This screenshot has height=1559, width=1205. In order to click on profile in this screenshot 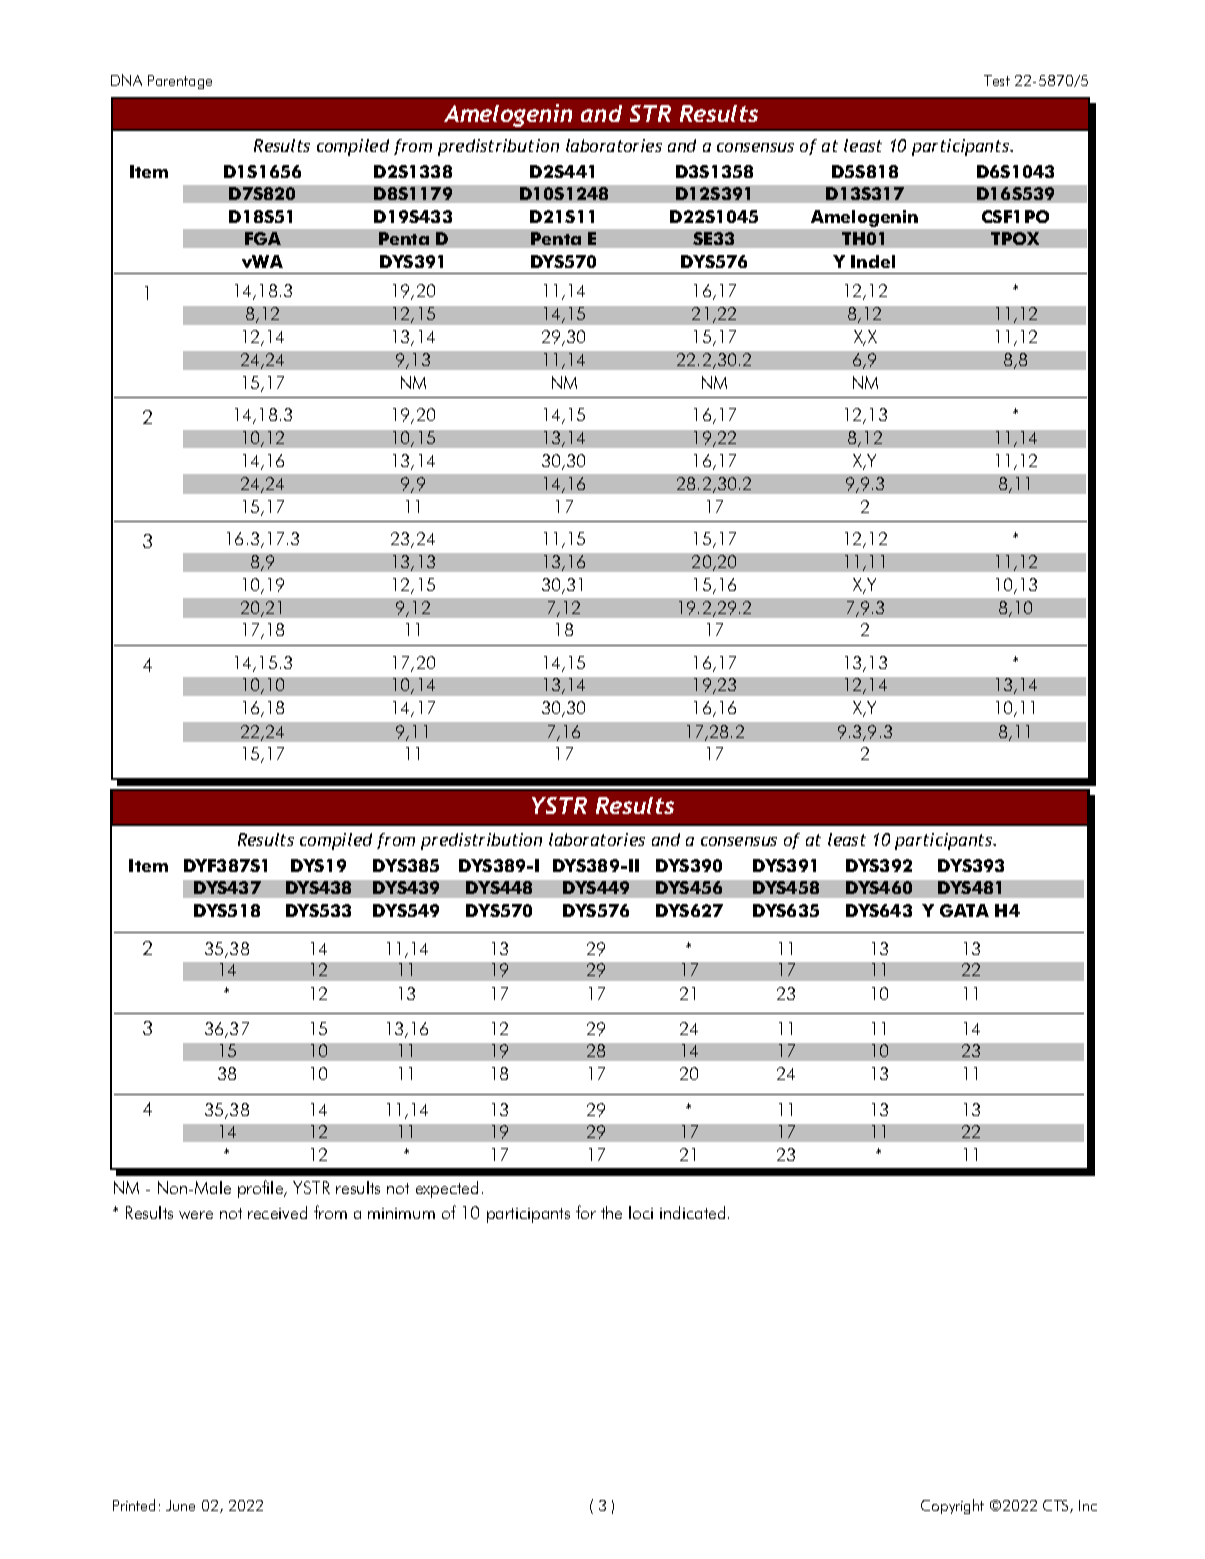, I will do `click(262, 1189)`.
